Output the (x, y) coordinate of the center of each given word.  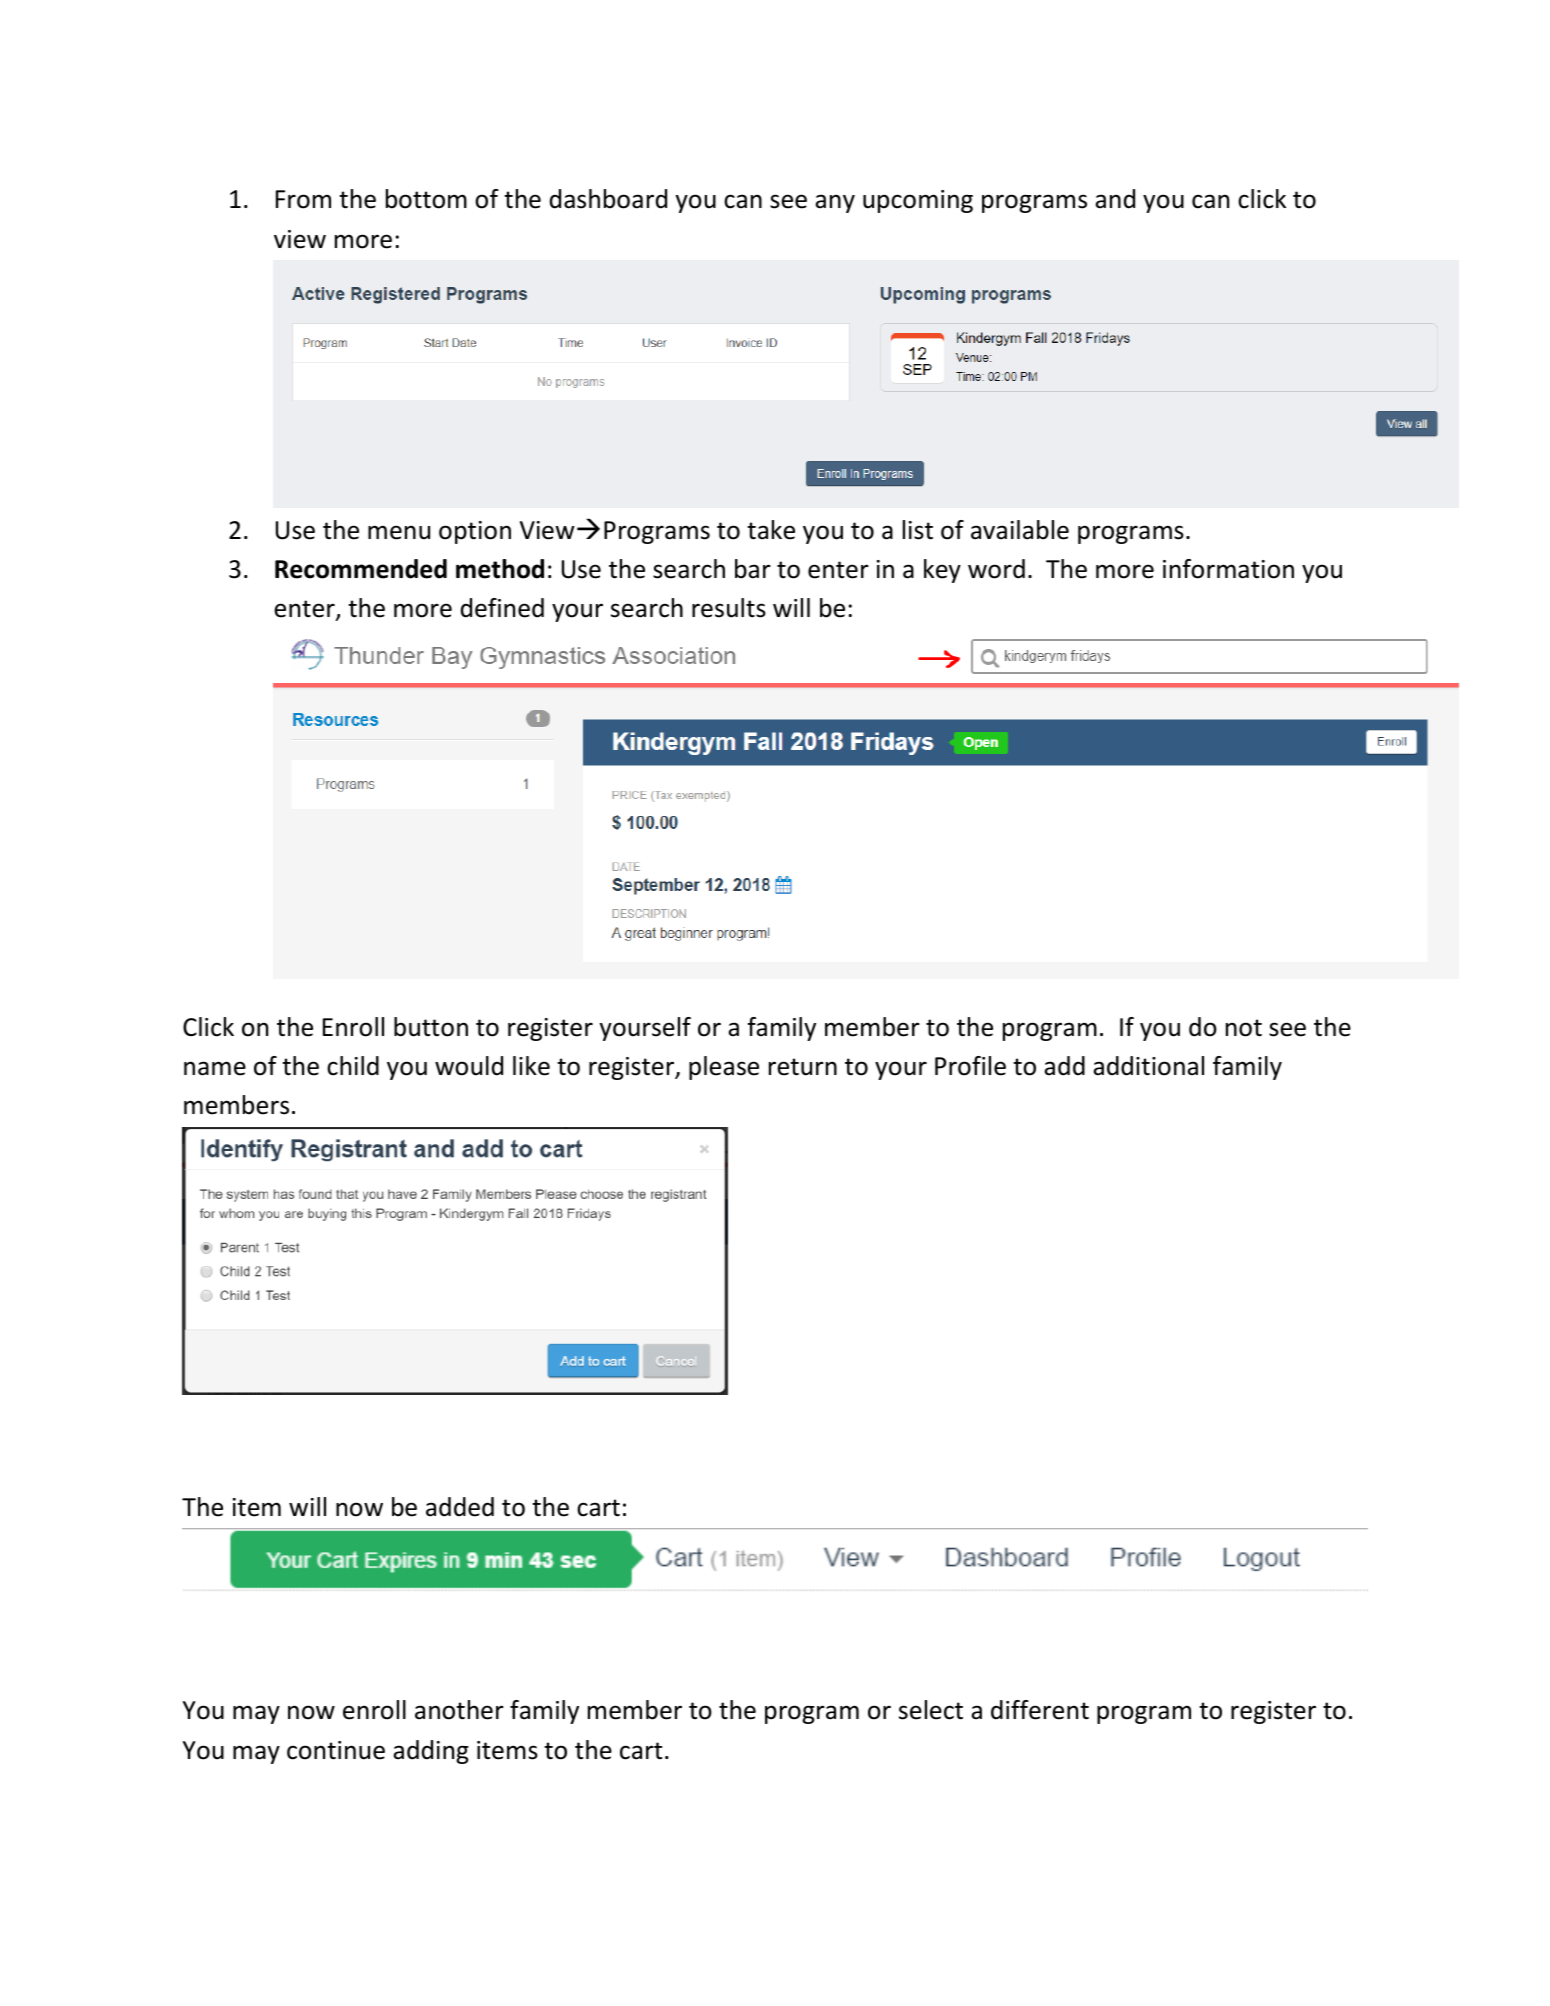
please (724, 1068)
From (303, 199)
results (729, 608)
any (835, 203)
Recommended (361, 569)
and (1115, 199)
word (996, 569)
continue (336, 1750)
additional (1148, 1066)
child (353, 1066)
